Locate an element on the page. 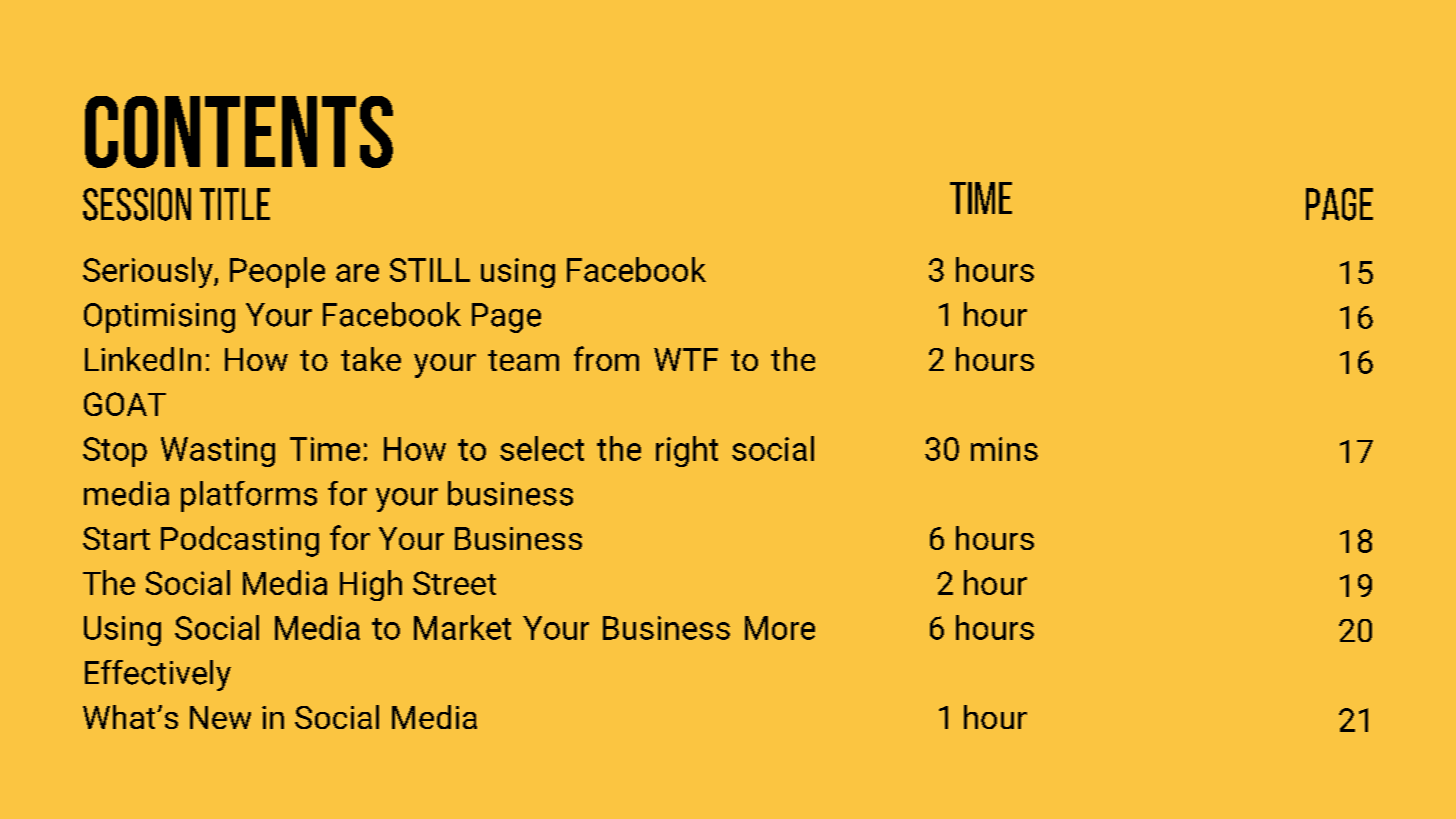  WTF is located at coordinates (686, 359).
